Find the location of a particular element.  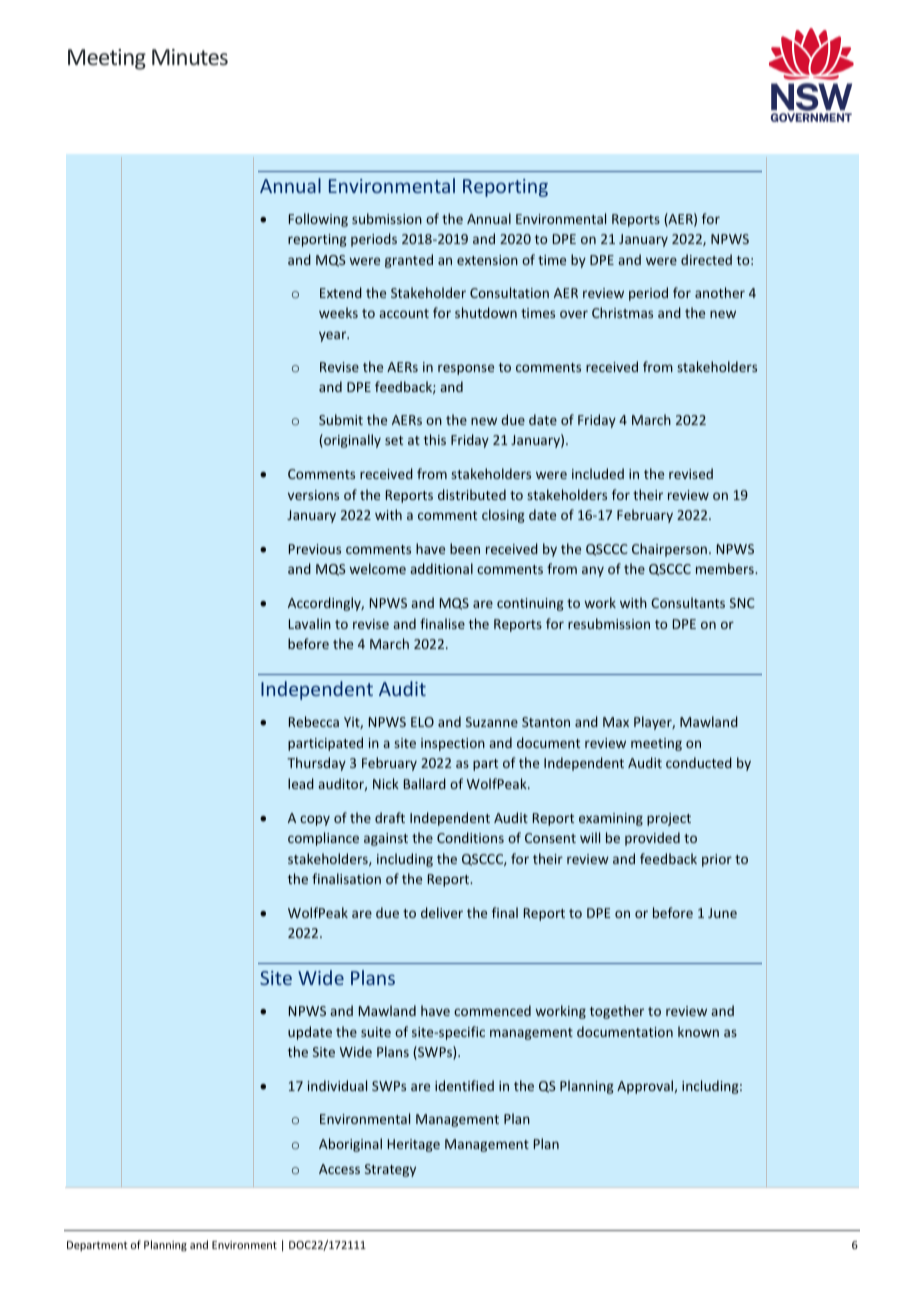

extension is located at coordinates (487, 260).
